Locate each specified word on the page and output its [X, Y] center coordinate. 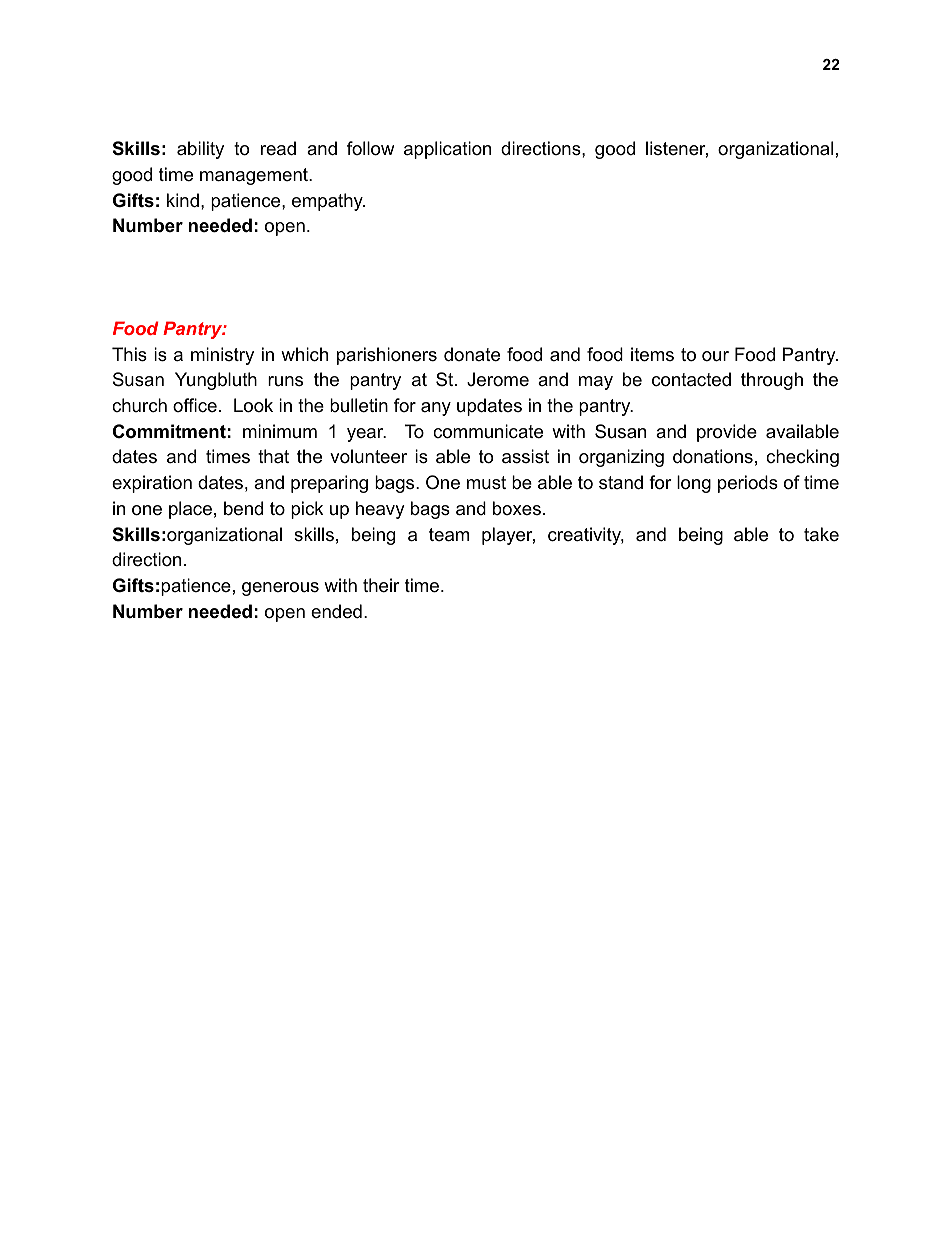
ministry [222, 356]
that [273, 456]
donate [472, 354]
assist [525, 456]
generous [280, 589]
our [715, 356]
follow [370, 148]
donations [713, 456]
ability [200, 150]
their [381, 585]
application [447, 150]
